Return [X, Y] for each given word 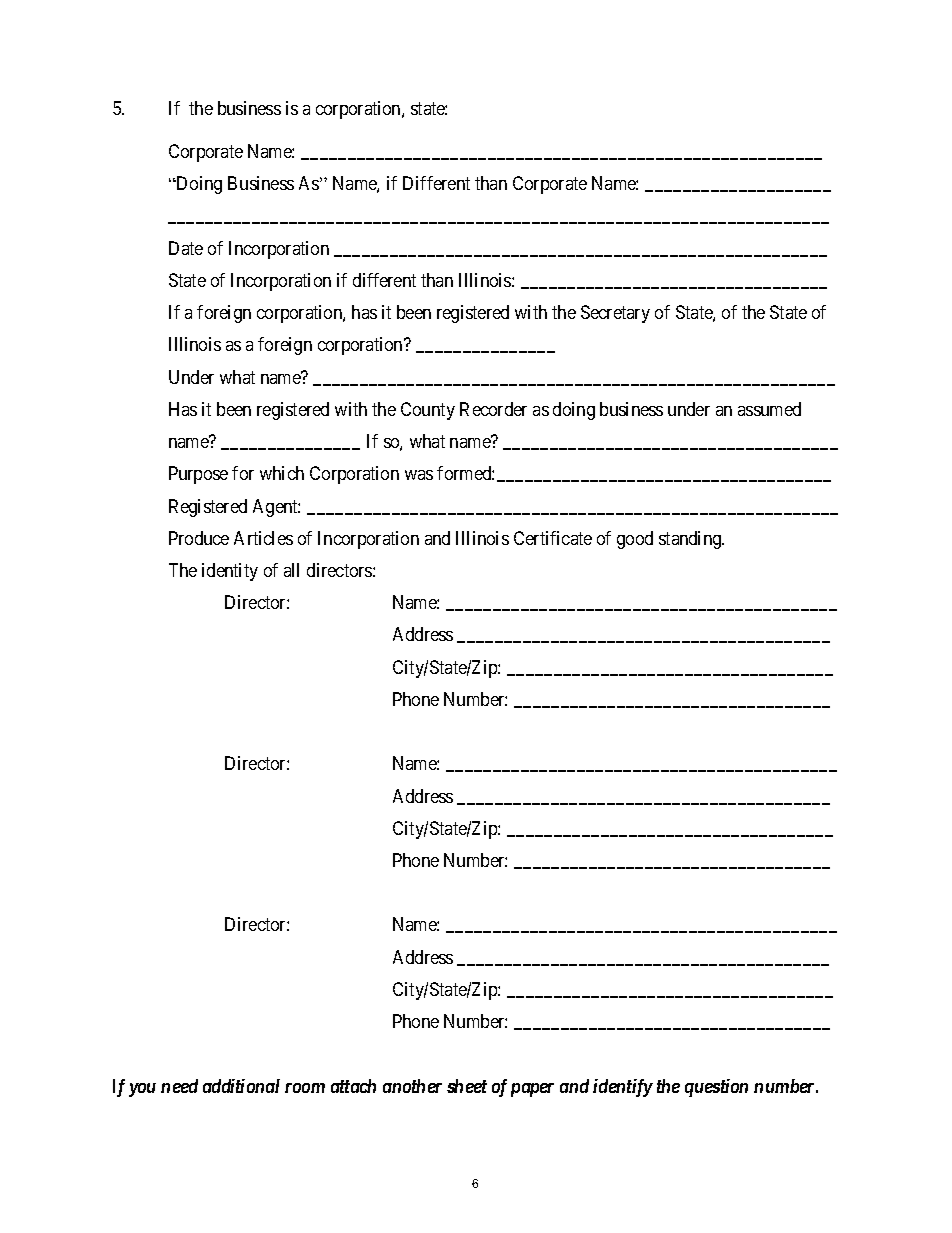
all [291, 570]
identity [230, 572]
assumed [769, 409]
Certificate [553, 538]
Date [186, 248]
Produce [199, 538]
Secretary [615, 314]
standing [691, 540]
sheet [467, 1086]
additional [241, 1086]
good [635, 540]
